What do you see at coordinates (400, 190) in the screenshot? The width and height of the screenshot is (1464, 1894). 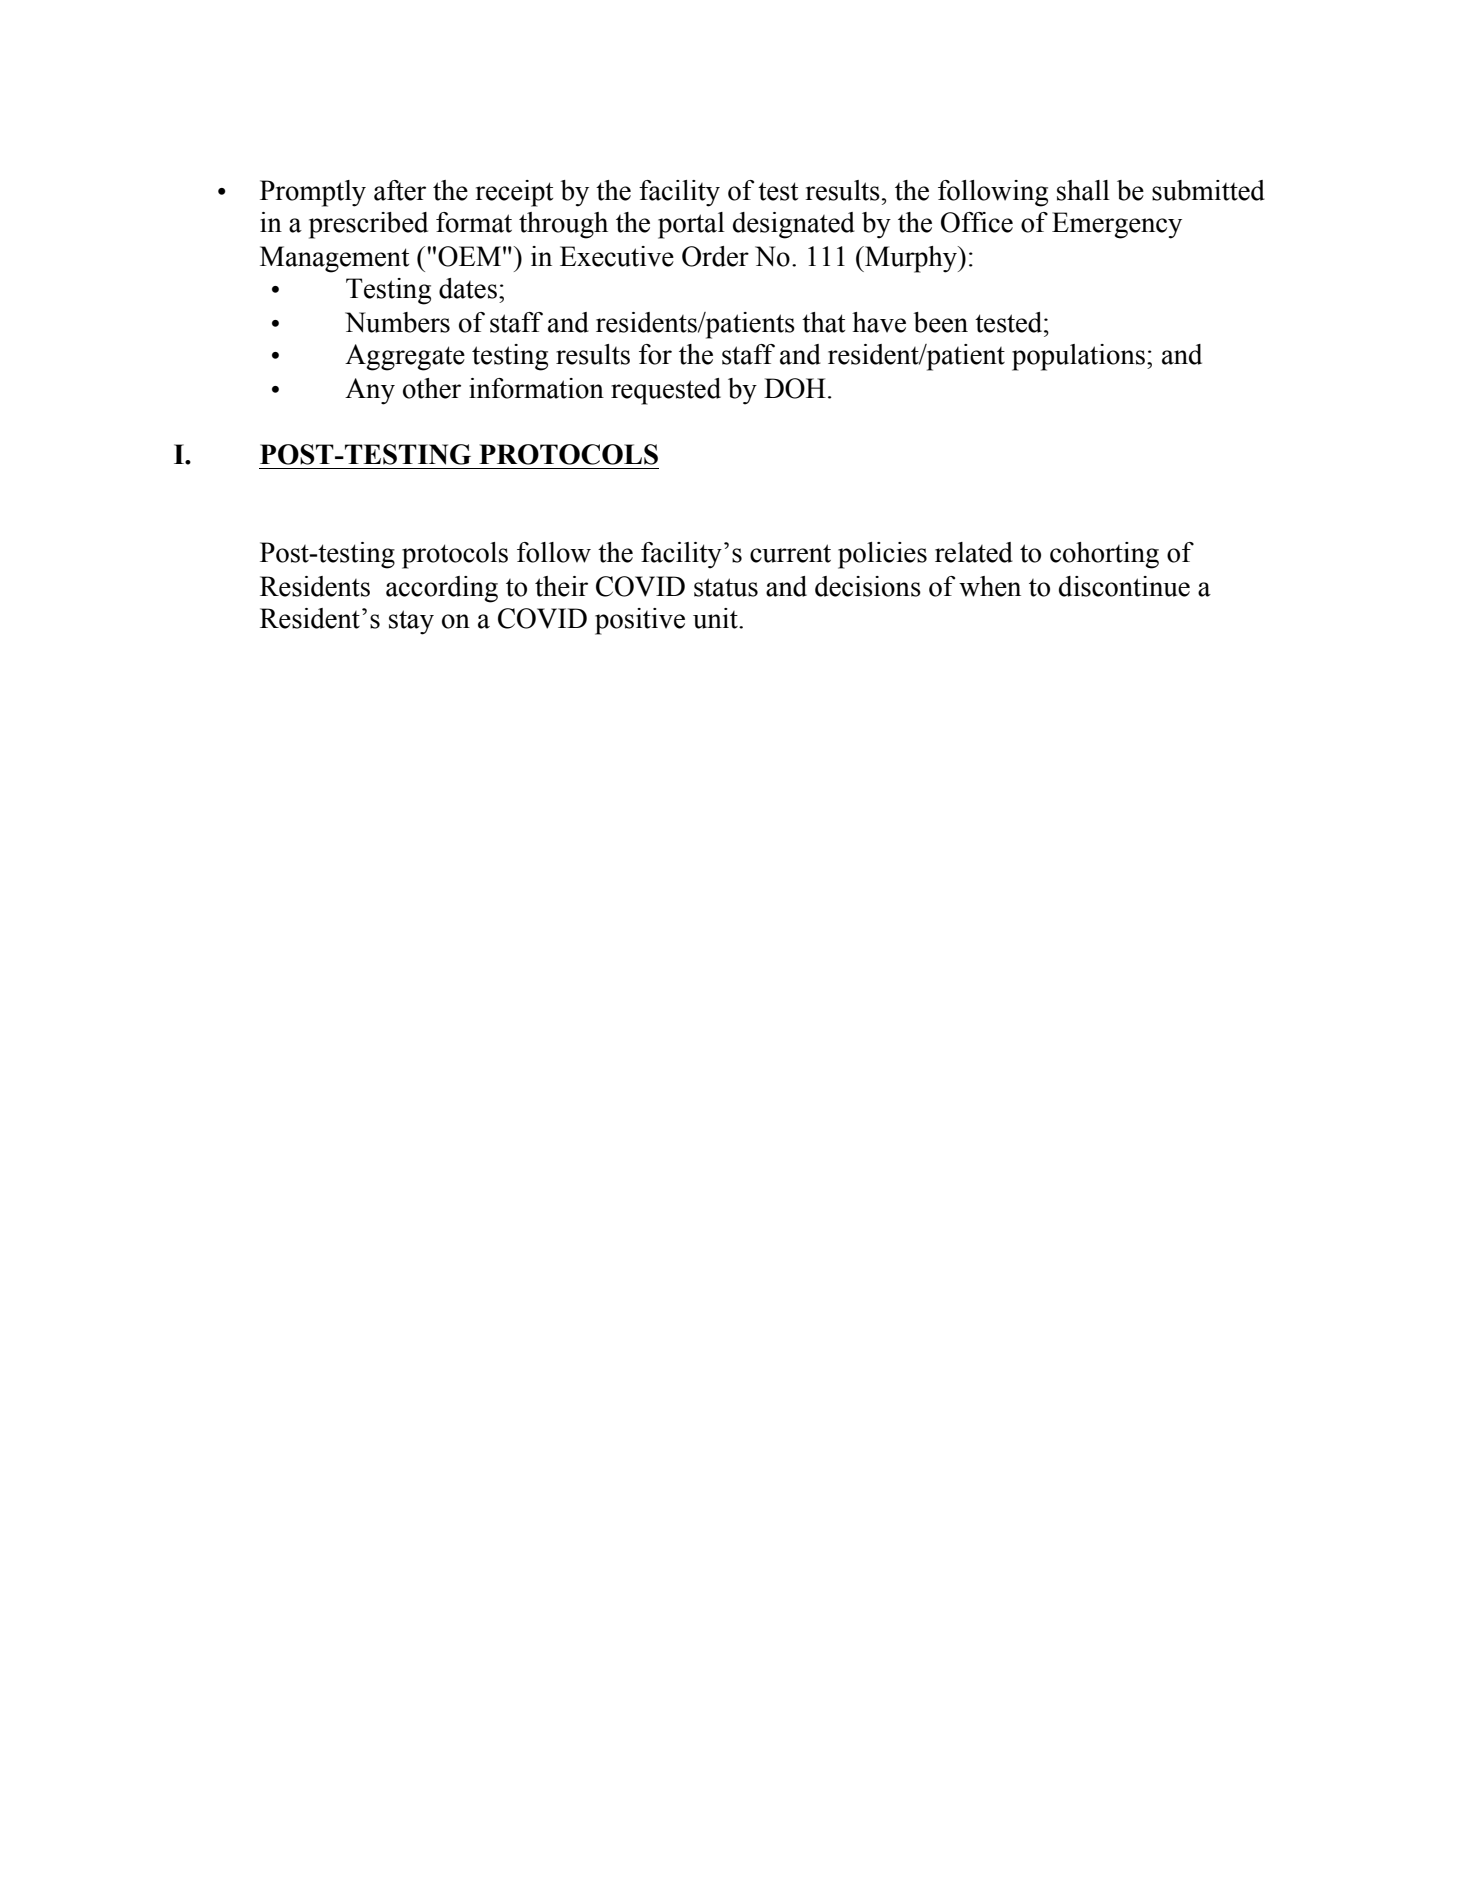 I see `after` at bounding box center [400, 190].
